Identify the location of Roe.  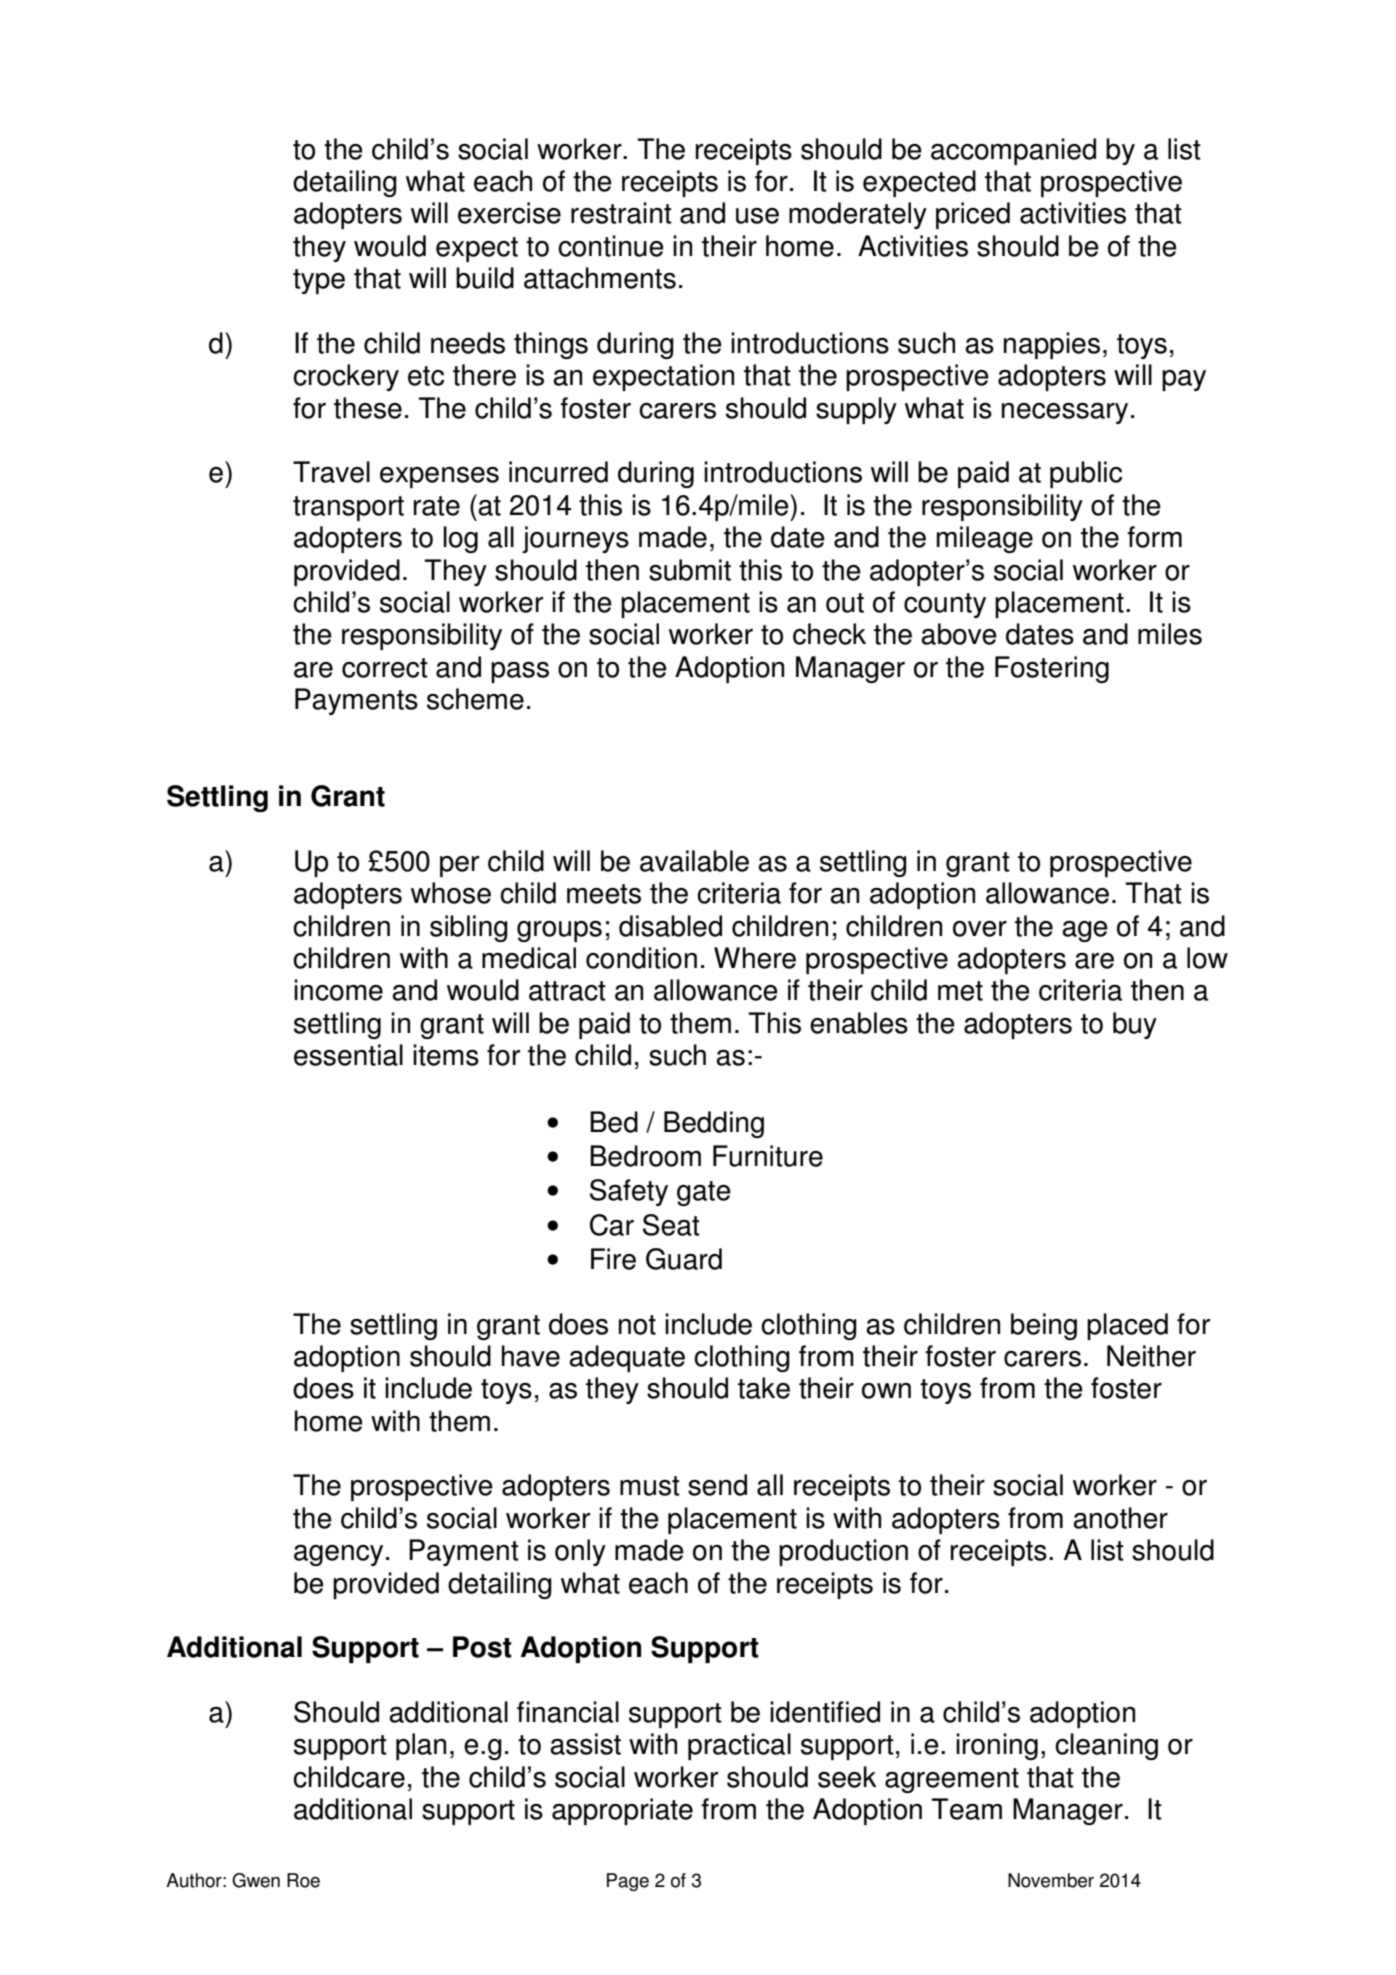
(303, 1880).
